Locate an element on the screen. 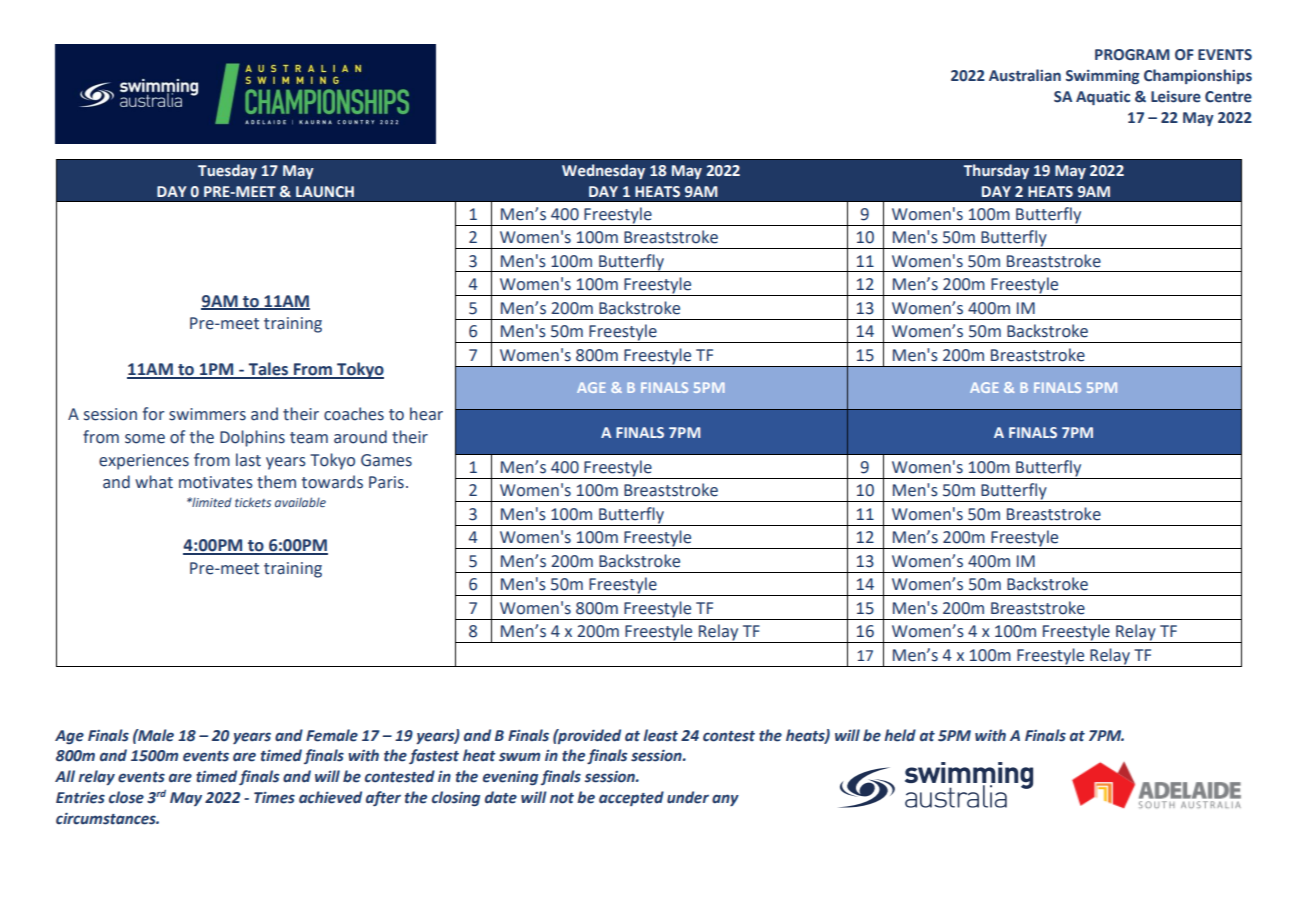 The image size is (1308, 924). Paris is located at coordinates (386, 482).
